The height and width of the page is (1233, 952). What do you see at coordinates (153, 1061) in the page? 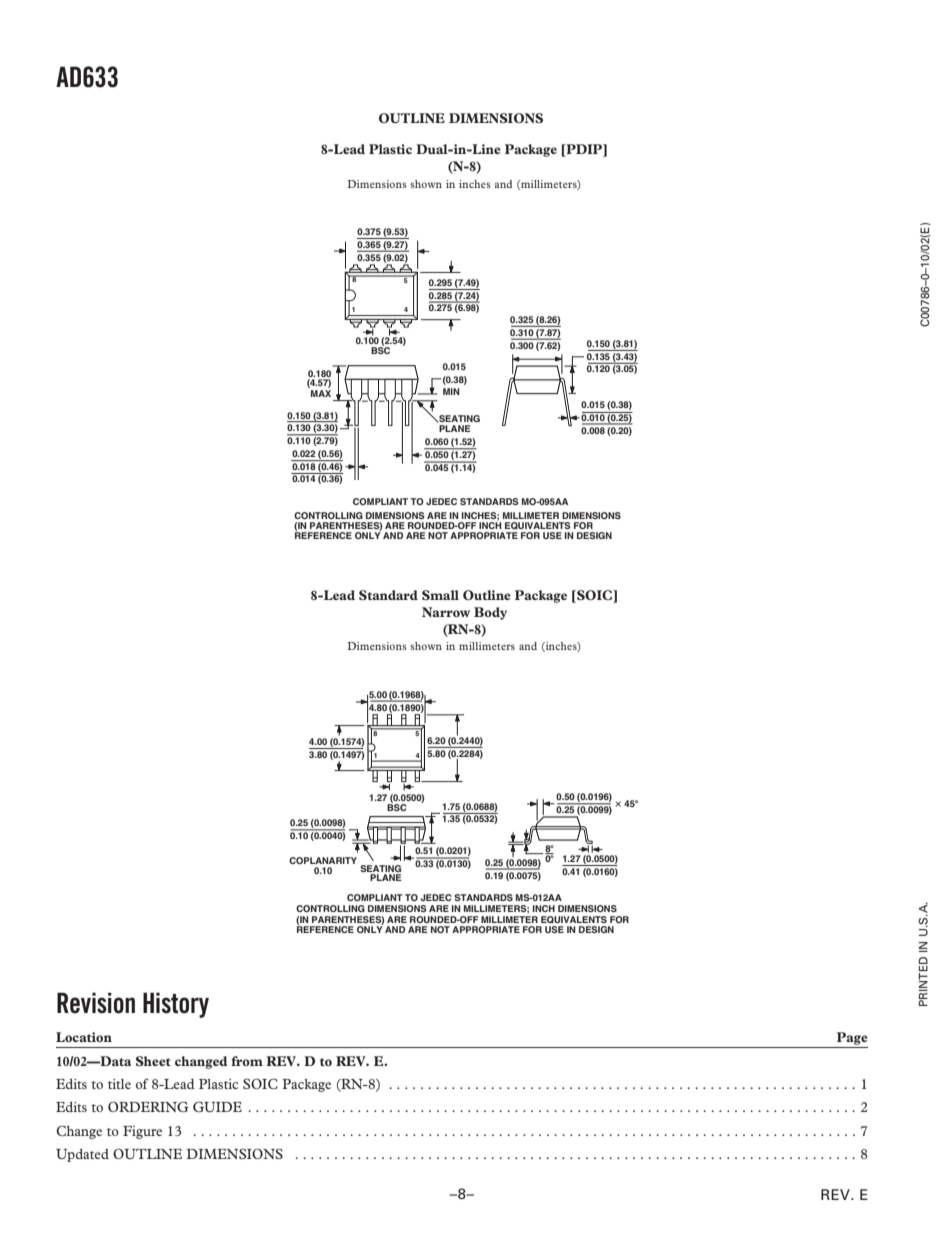
I see `Sheet` at bounding box center [153, 1061].
